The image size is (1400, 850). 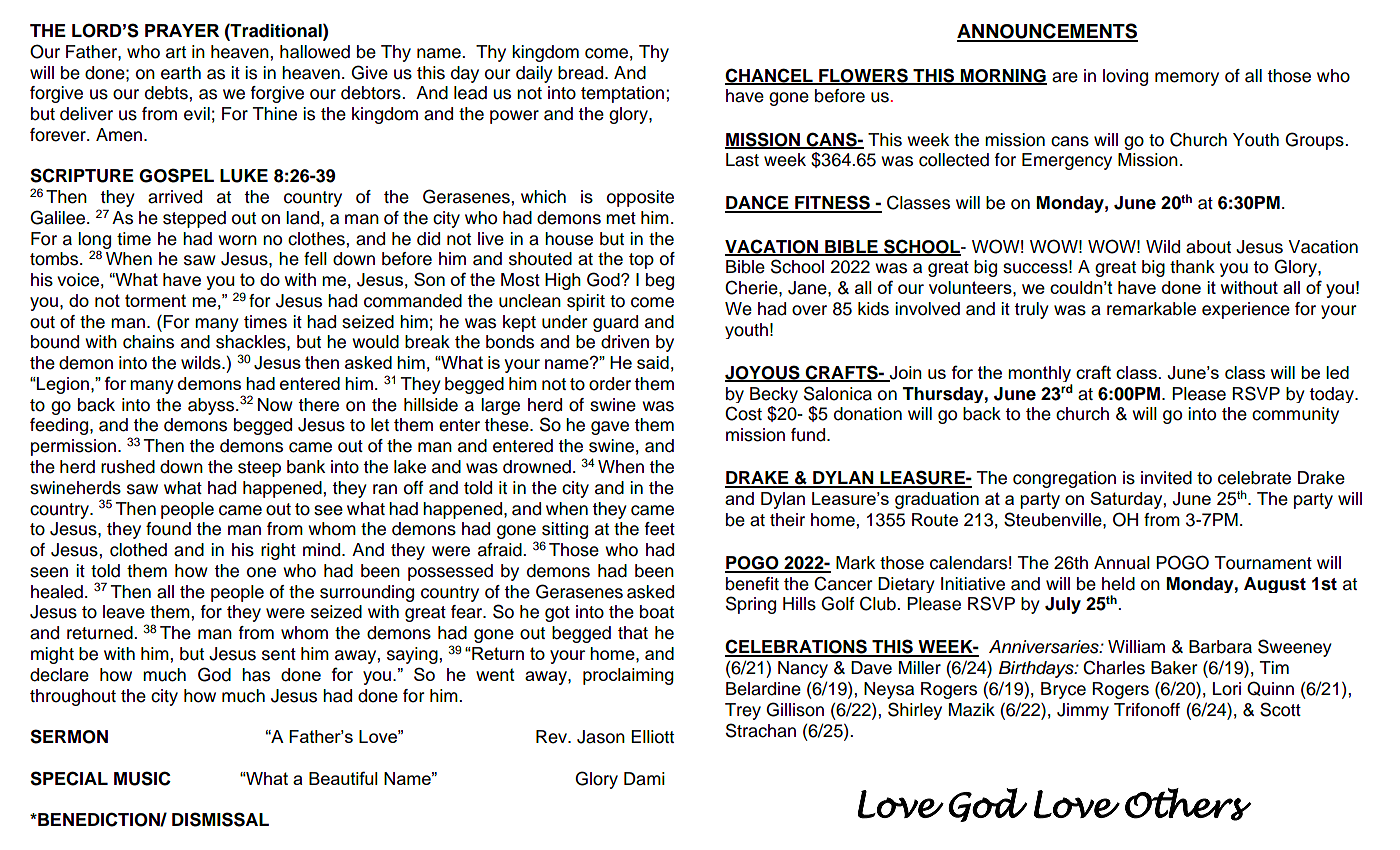 I want to click on Cherie, so click(x=752, y=287).
